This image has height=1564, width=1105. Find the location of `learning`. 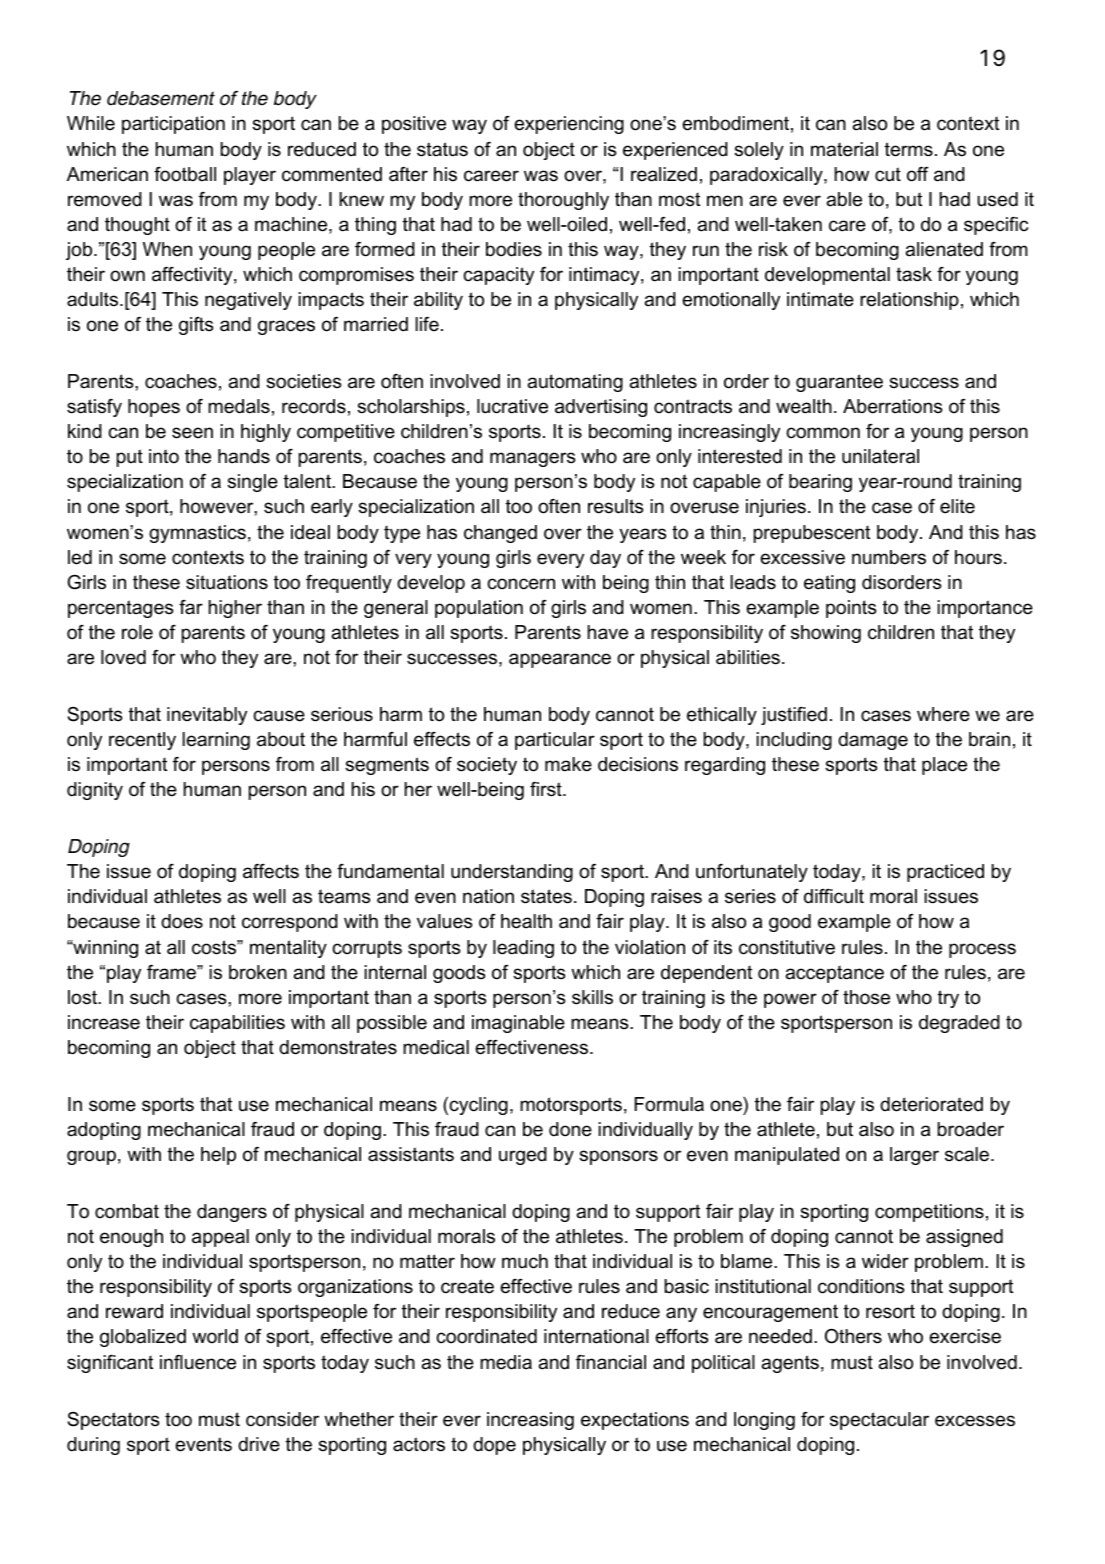

learning is located at coordinates (216, 741).
